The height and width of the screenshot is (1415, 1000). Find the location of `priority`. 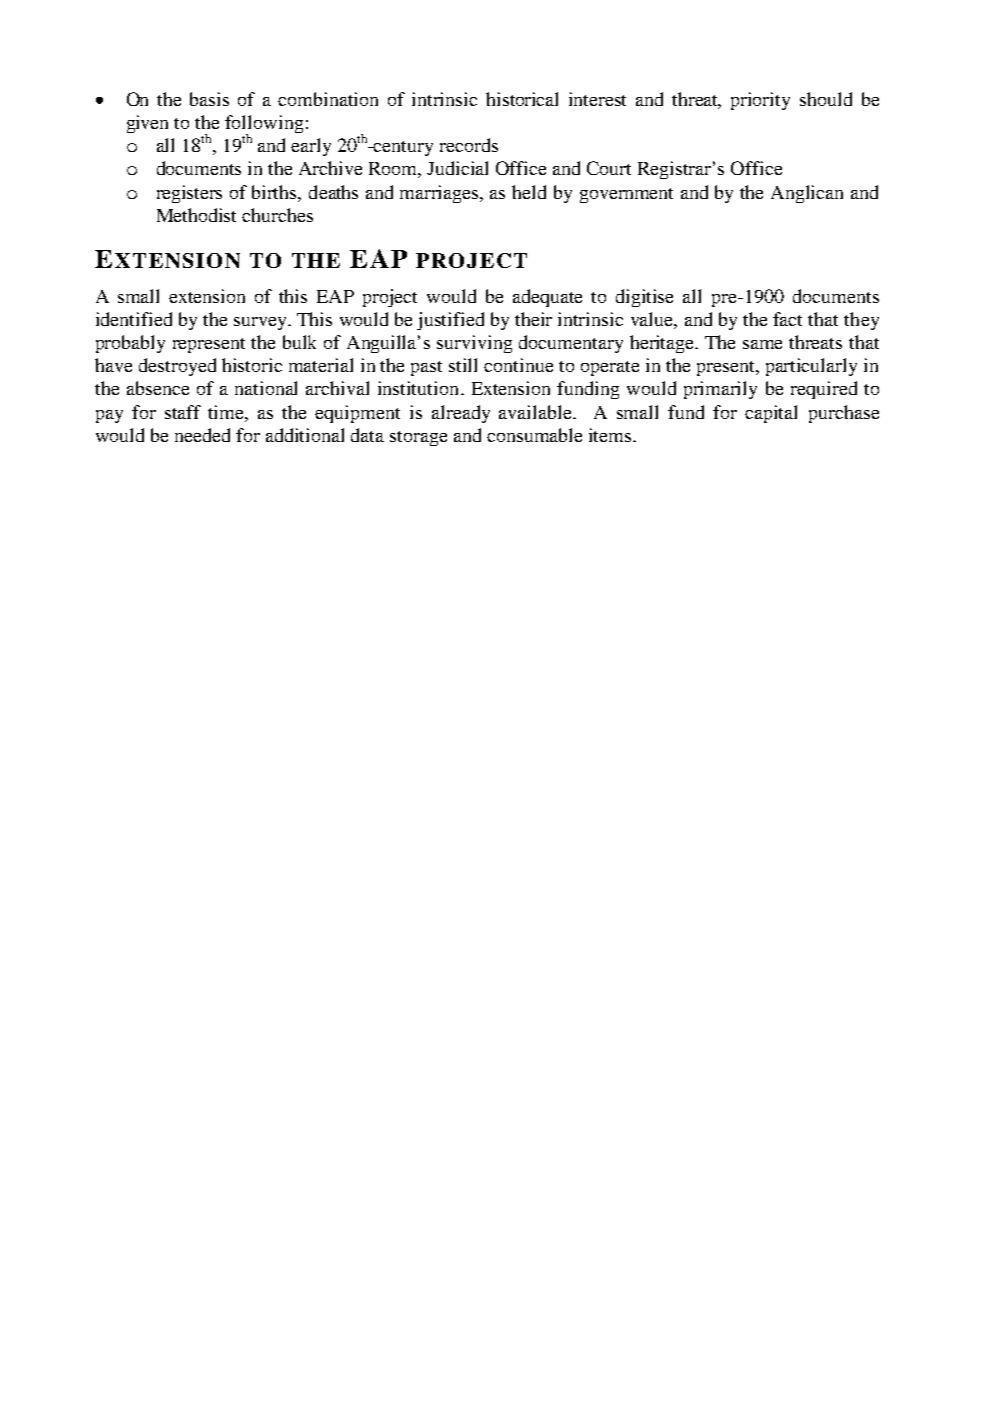

priority is located at coordinates (760, 101).
